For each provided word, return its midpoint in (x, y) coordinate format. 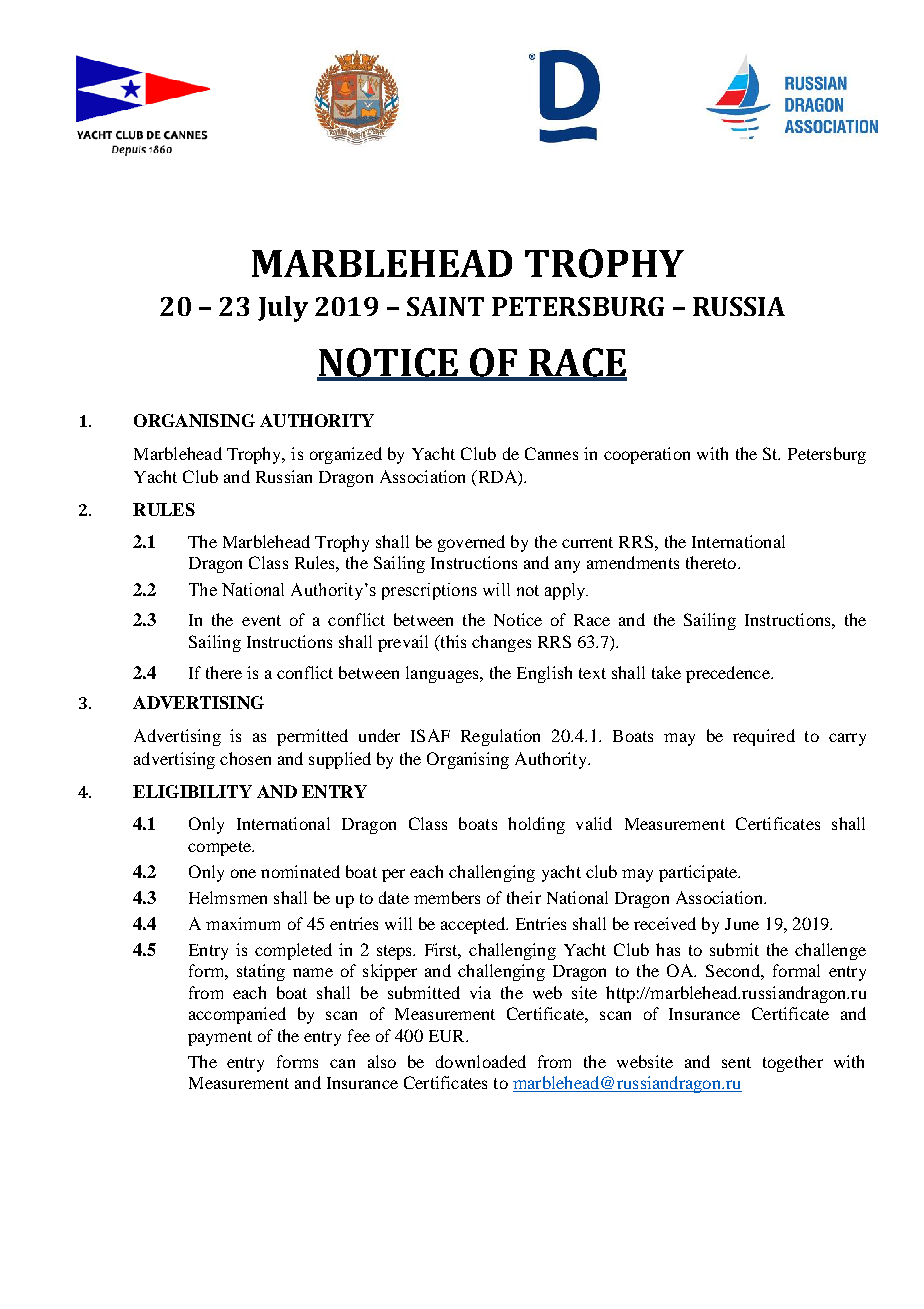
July (283, 309)
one (243, 873)
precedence (729, 674)
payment (220, 1038)
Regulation (500, 737)
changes (501, 643)
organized (346, 455)
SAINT (445, 306)
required (764, 737)
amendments (633, 562)
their (524, 897)
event (261, 620)
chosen (245, 758)
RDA (497, 478)
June (742, 924)
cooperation (647, 455)
